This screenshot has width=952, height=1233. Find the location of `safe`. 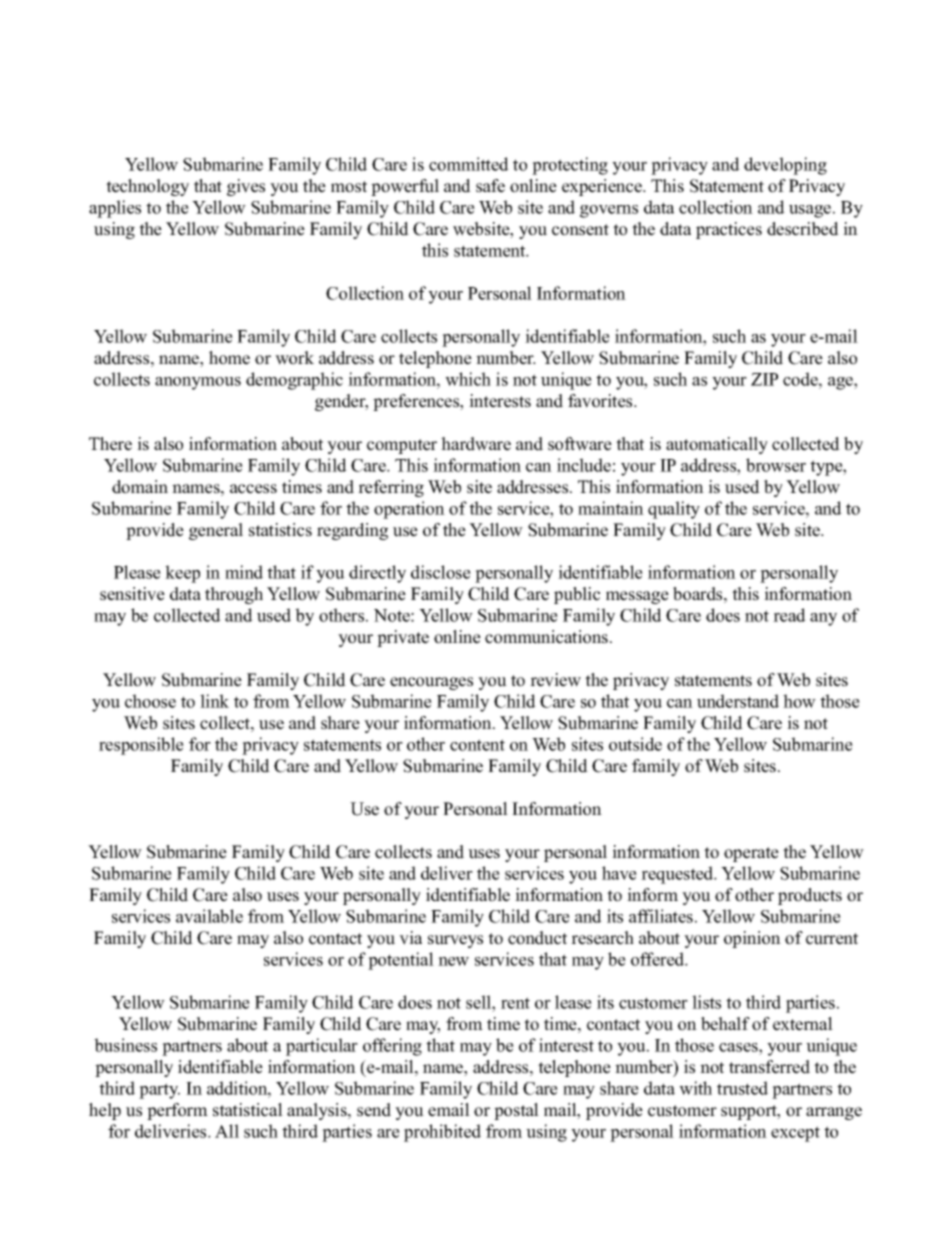

safe is located at coordinates (490, 186).
